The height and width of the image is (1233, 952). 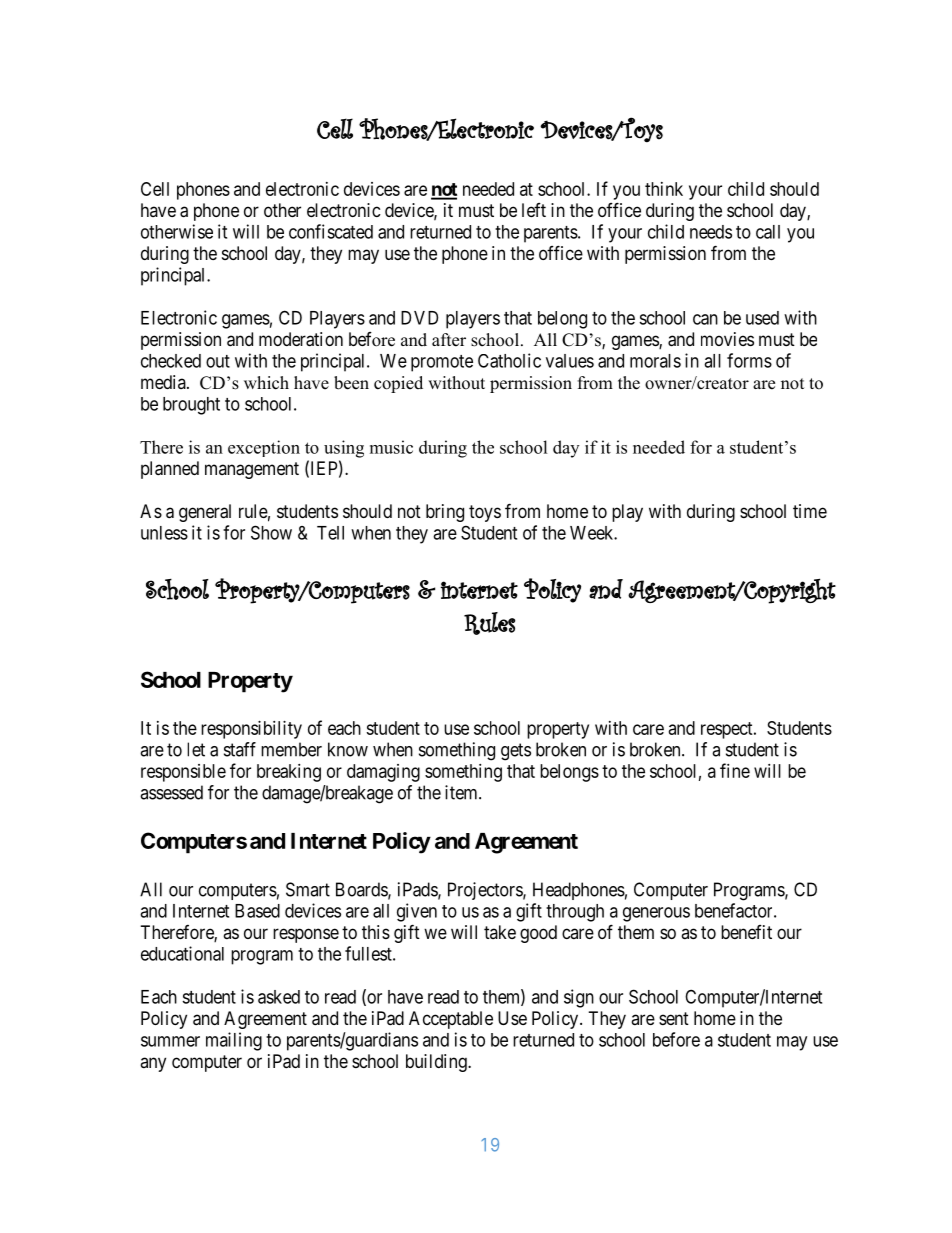 I want to click on time, so click(x=810, y=511).
